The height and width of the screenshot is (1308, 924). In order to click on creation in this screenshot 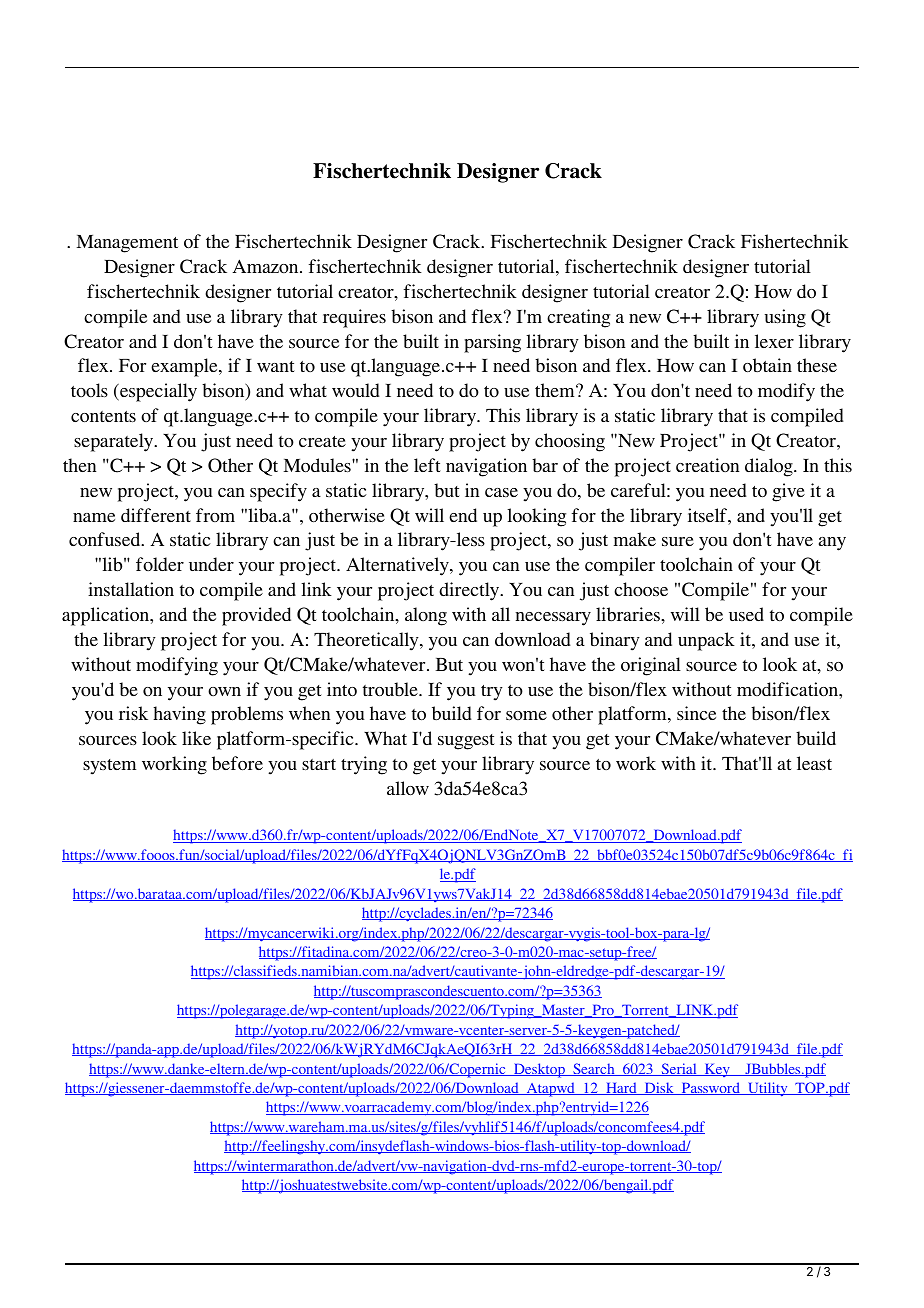, I will do `click(707, 465)`.
